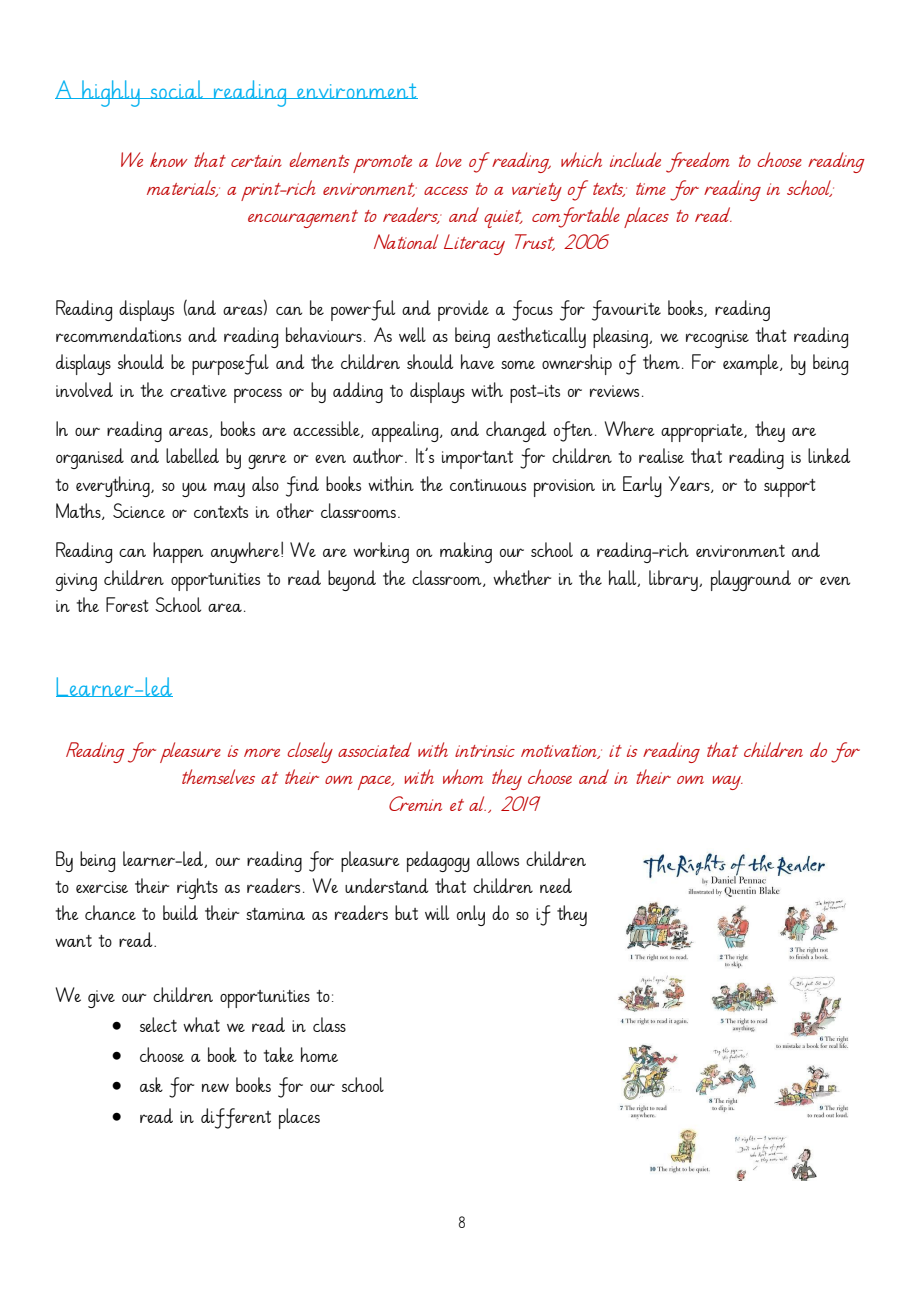 This screenshot has height=1308, width=924. I want to click on important, so click(477, 460).
